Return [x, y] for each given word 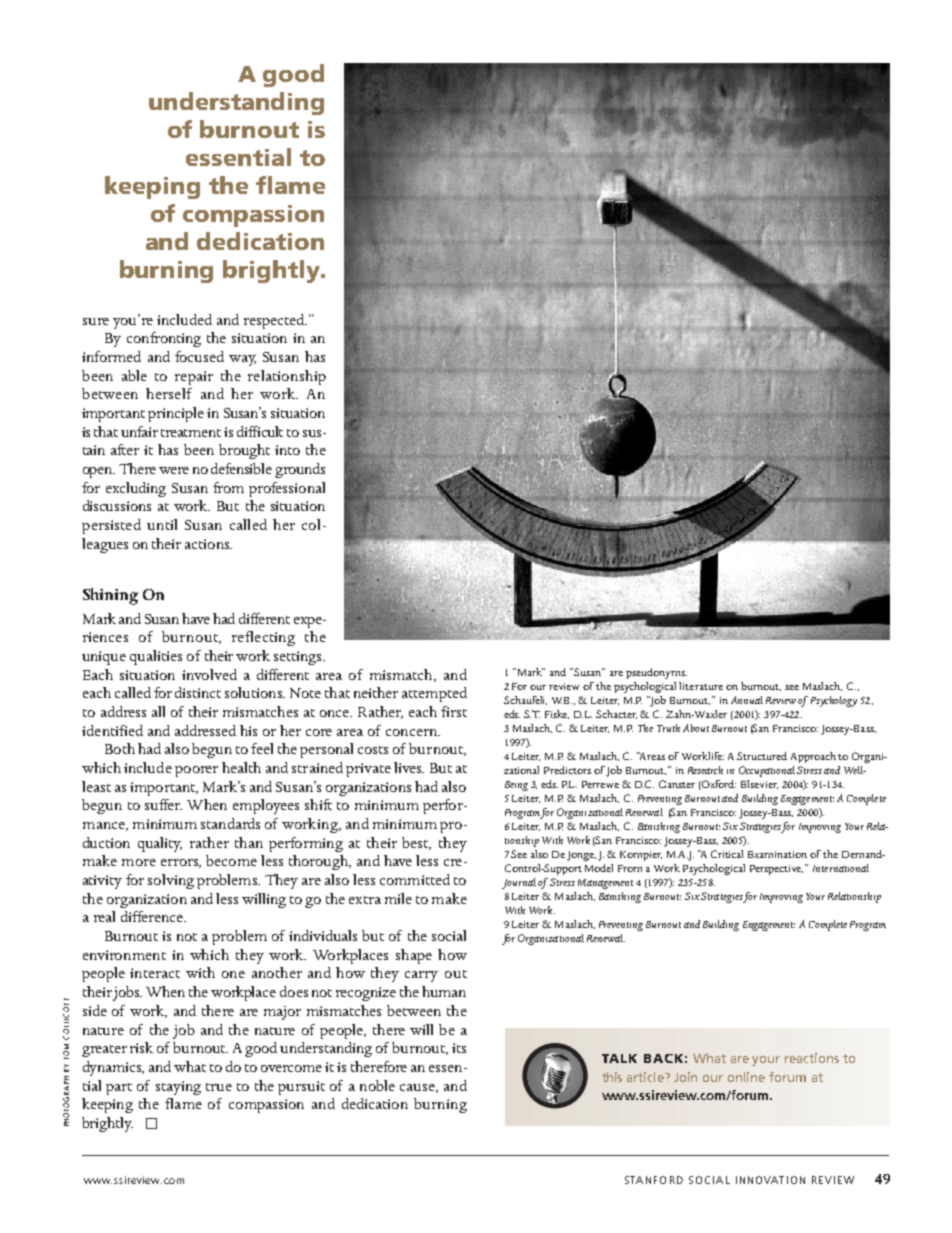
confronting [164, 339]
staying [178, 1088]
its [459, 1048]
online [746, 1077]
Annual [747, 700]
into [287, 450]
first [454, 711]
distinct [198, 692]
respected [275, 321]
